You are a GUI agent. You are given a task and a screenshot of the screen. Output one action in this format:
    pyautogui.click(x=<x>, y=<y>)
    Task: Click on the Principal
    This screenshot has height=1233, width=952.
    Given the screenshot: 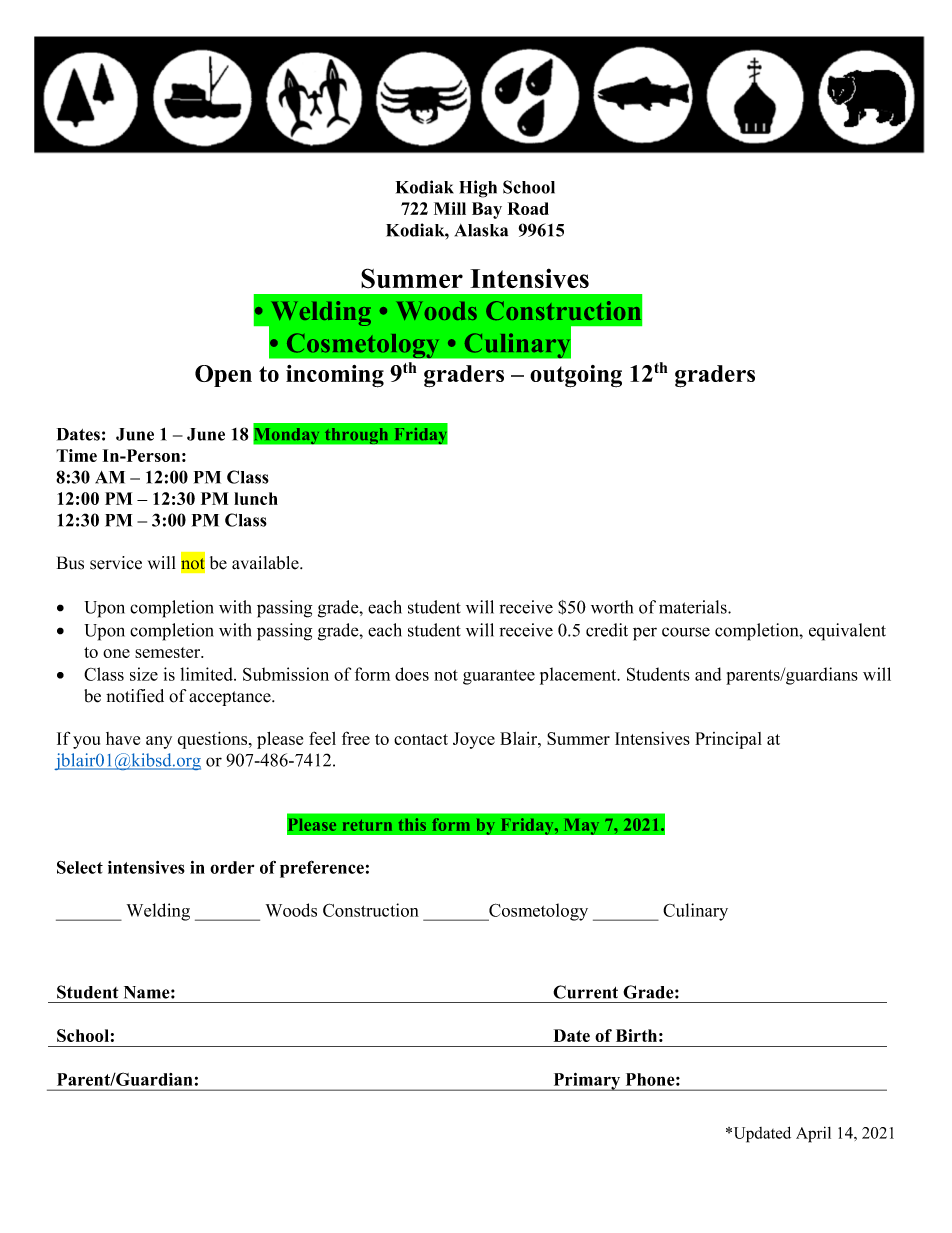 What is the action you would take?
    pyautogui.click(x=728, y=740)
